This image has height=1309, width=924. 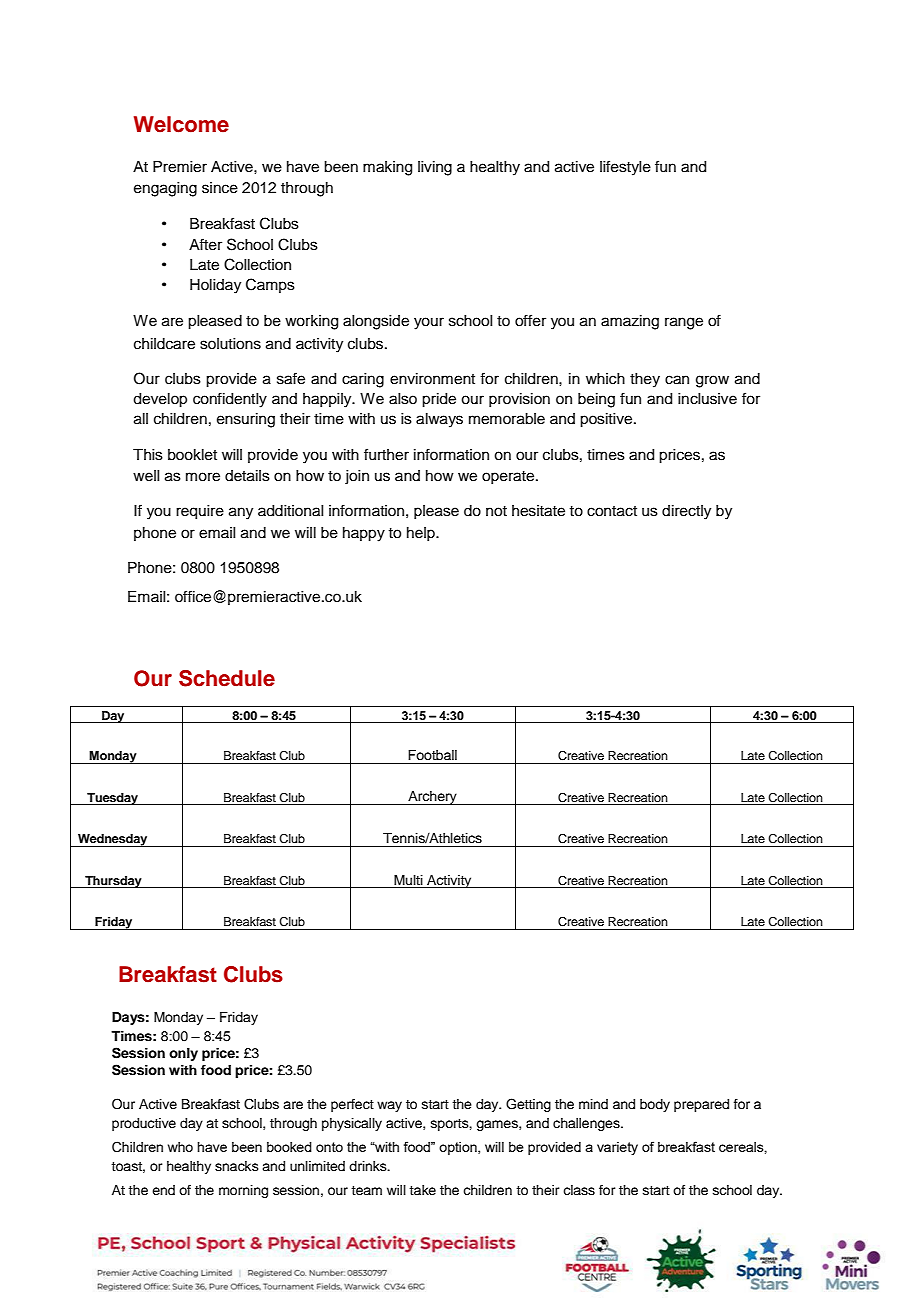 What do you see at coordinates (435, 168) in the image?
I see `living` at bounding box center [435, 168].
